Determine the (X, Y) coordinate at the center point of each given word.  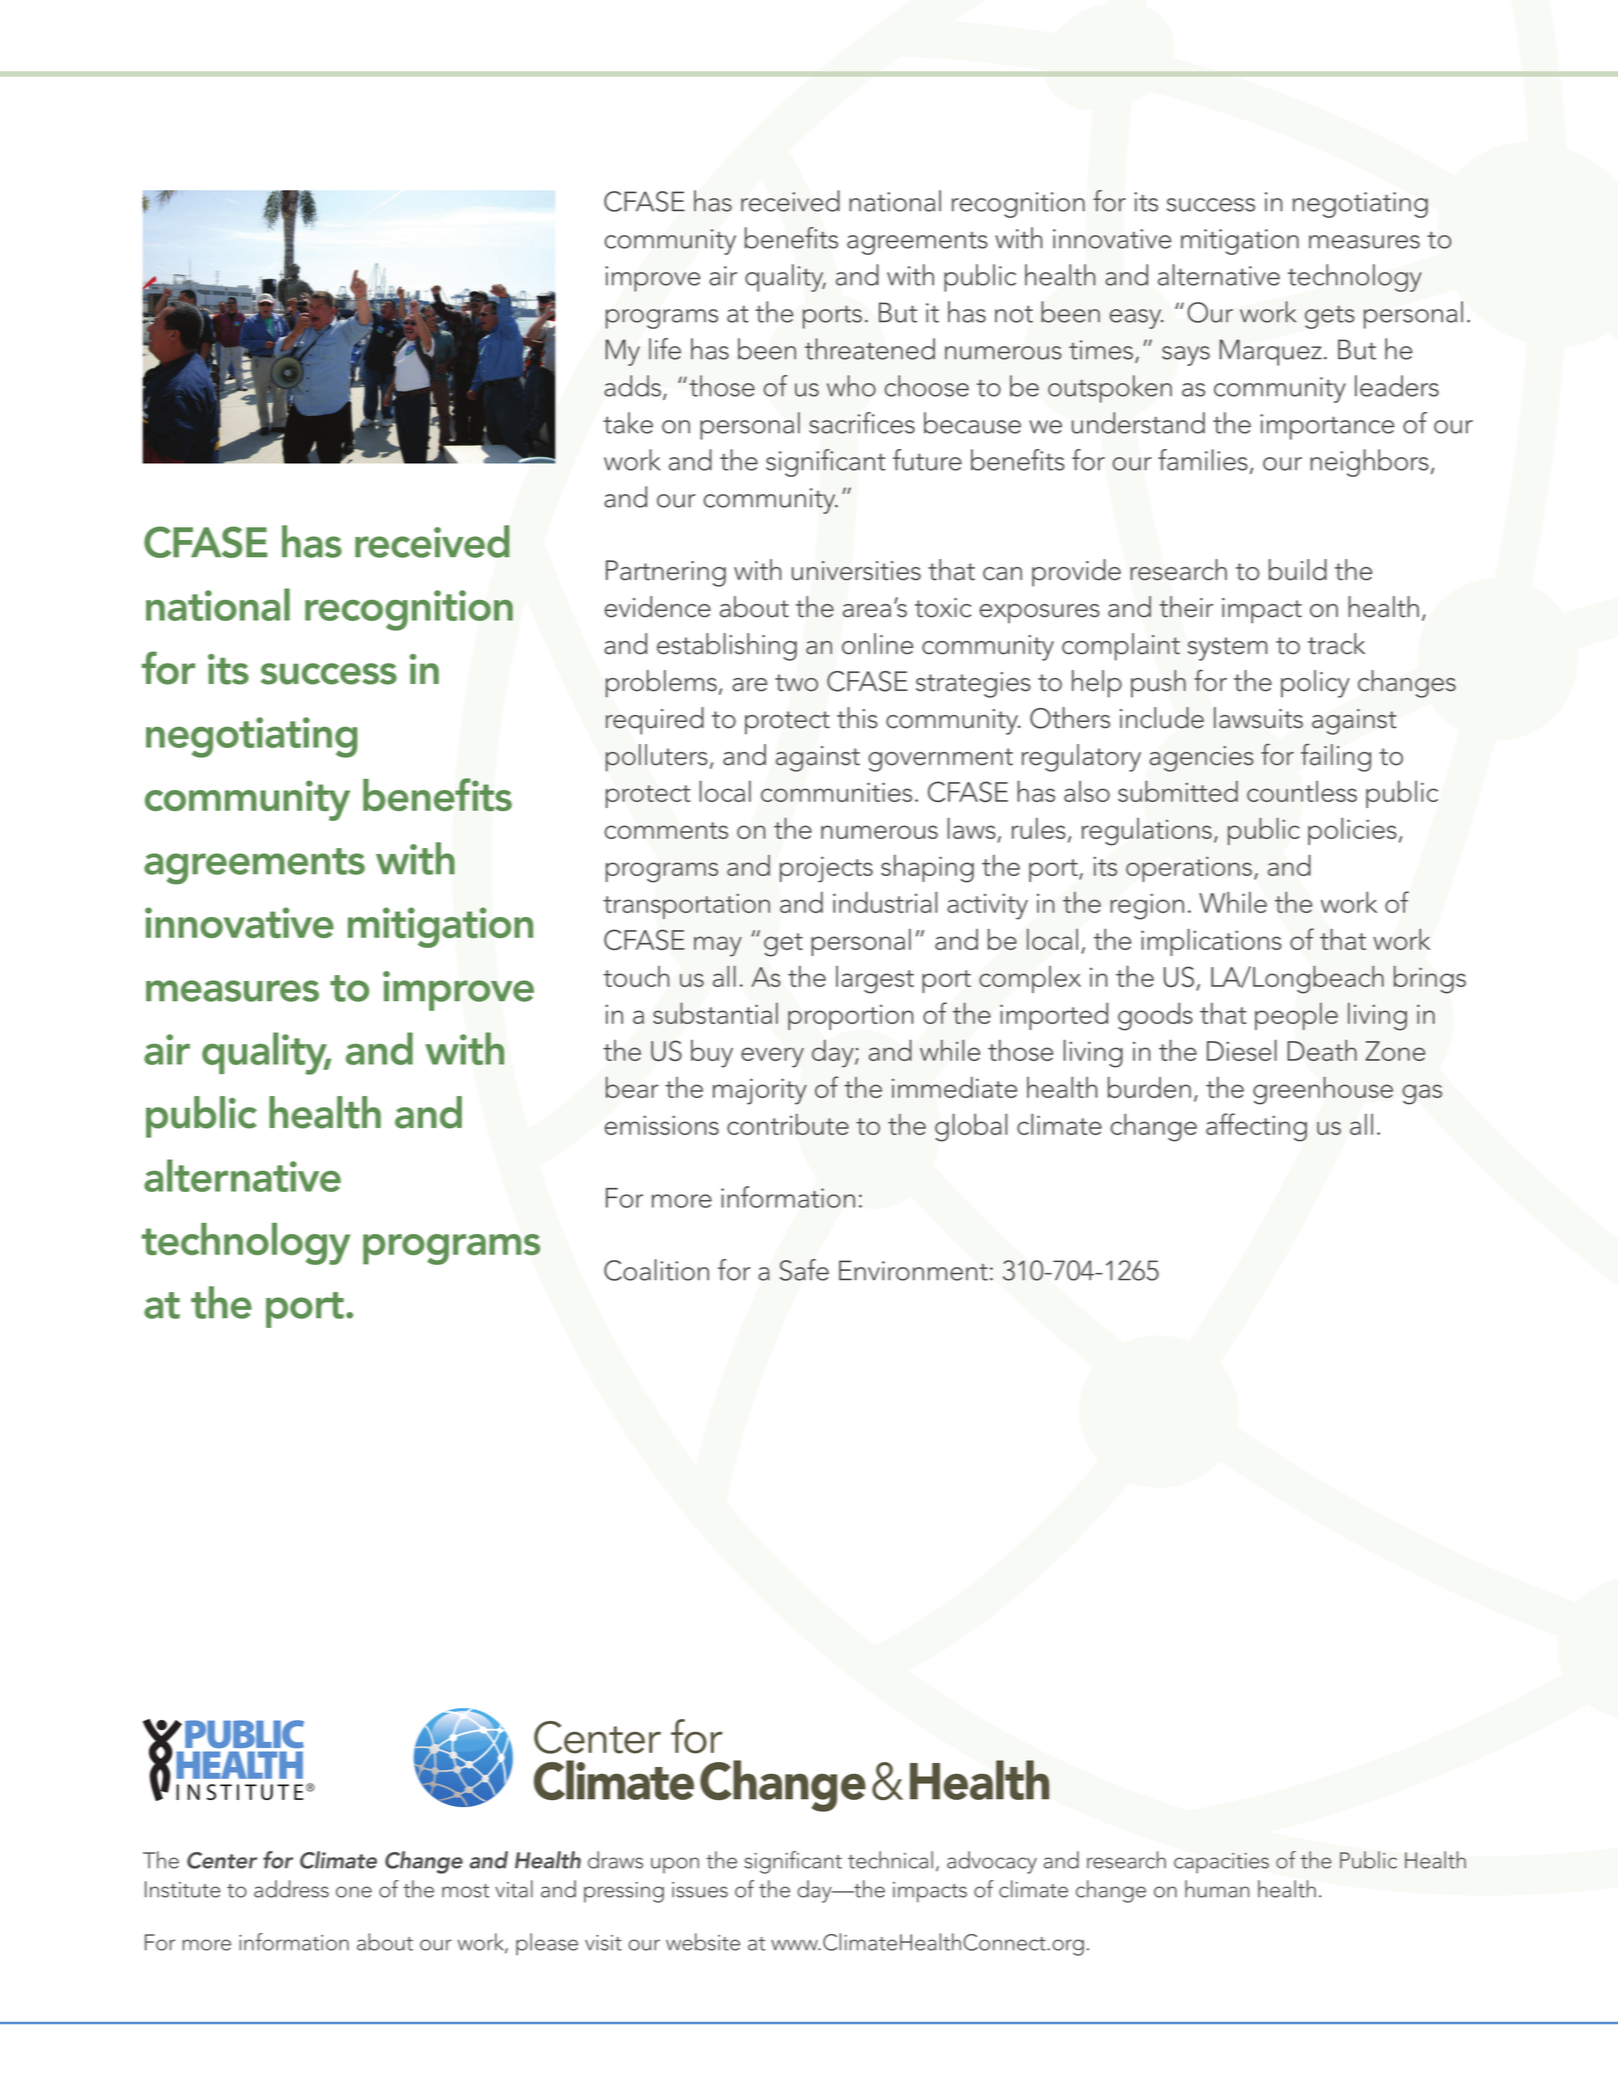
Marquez (1270, 352)
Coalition (656, 1270)
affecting (1256, 1127)
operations (1189, 869)
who (851, 386)
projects (826, 869)
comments (666, 830)
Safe (804, 1270)
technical (890, 1860)
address (291, 1889)
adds (632, 386)
